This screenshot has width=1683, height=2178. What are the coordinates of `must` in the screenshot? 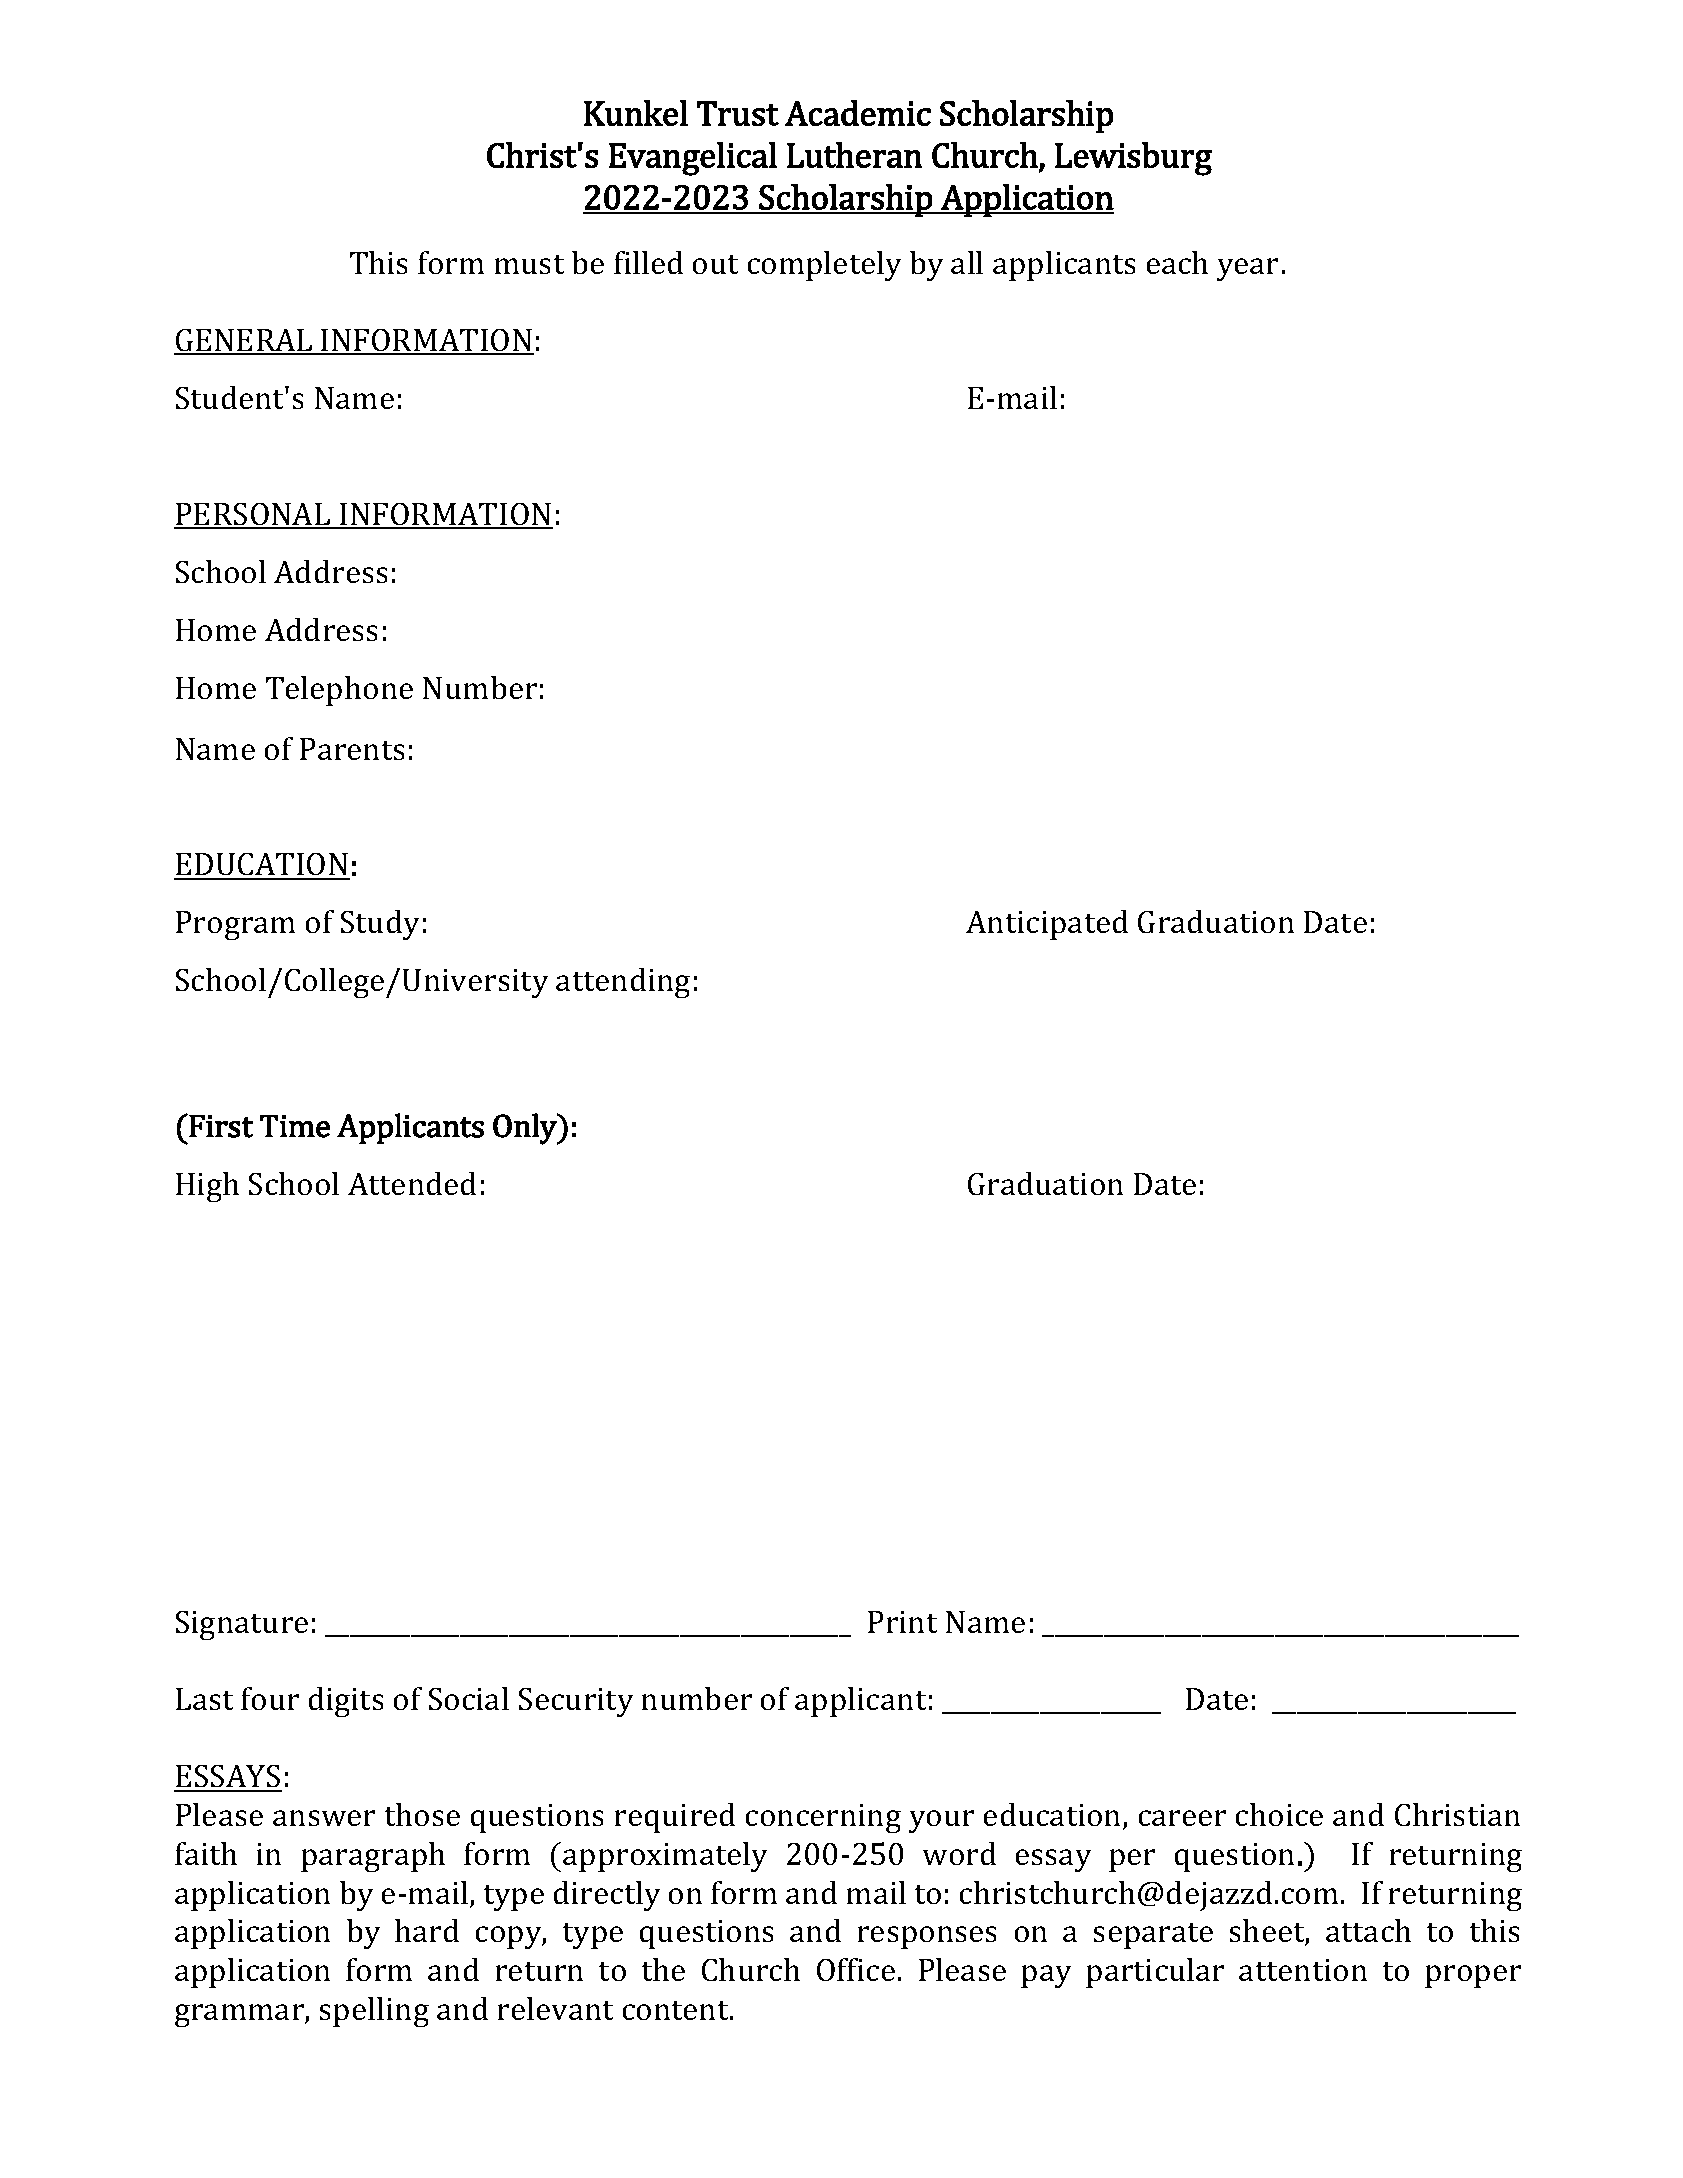 It's located at (529, 264).
